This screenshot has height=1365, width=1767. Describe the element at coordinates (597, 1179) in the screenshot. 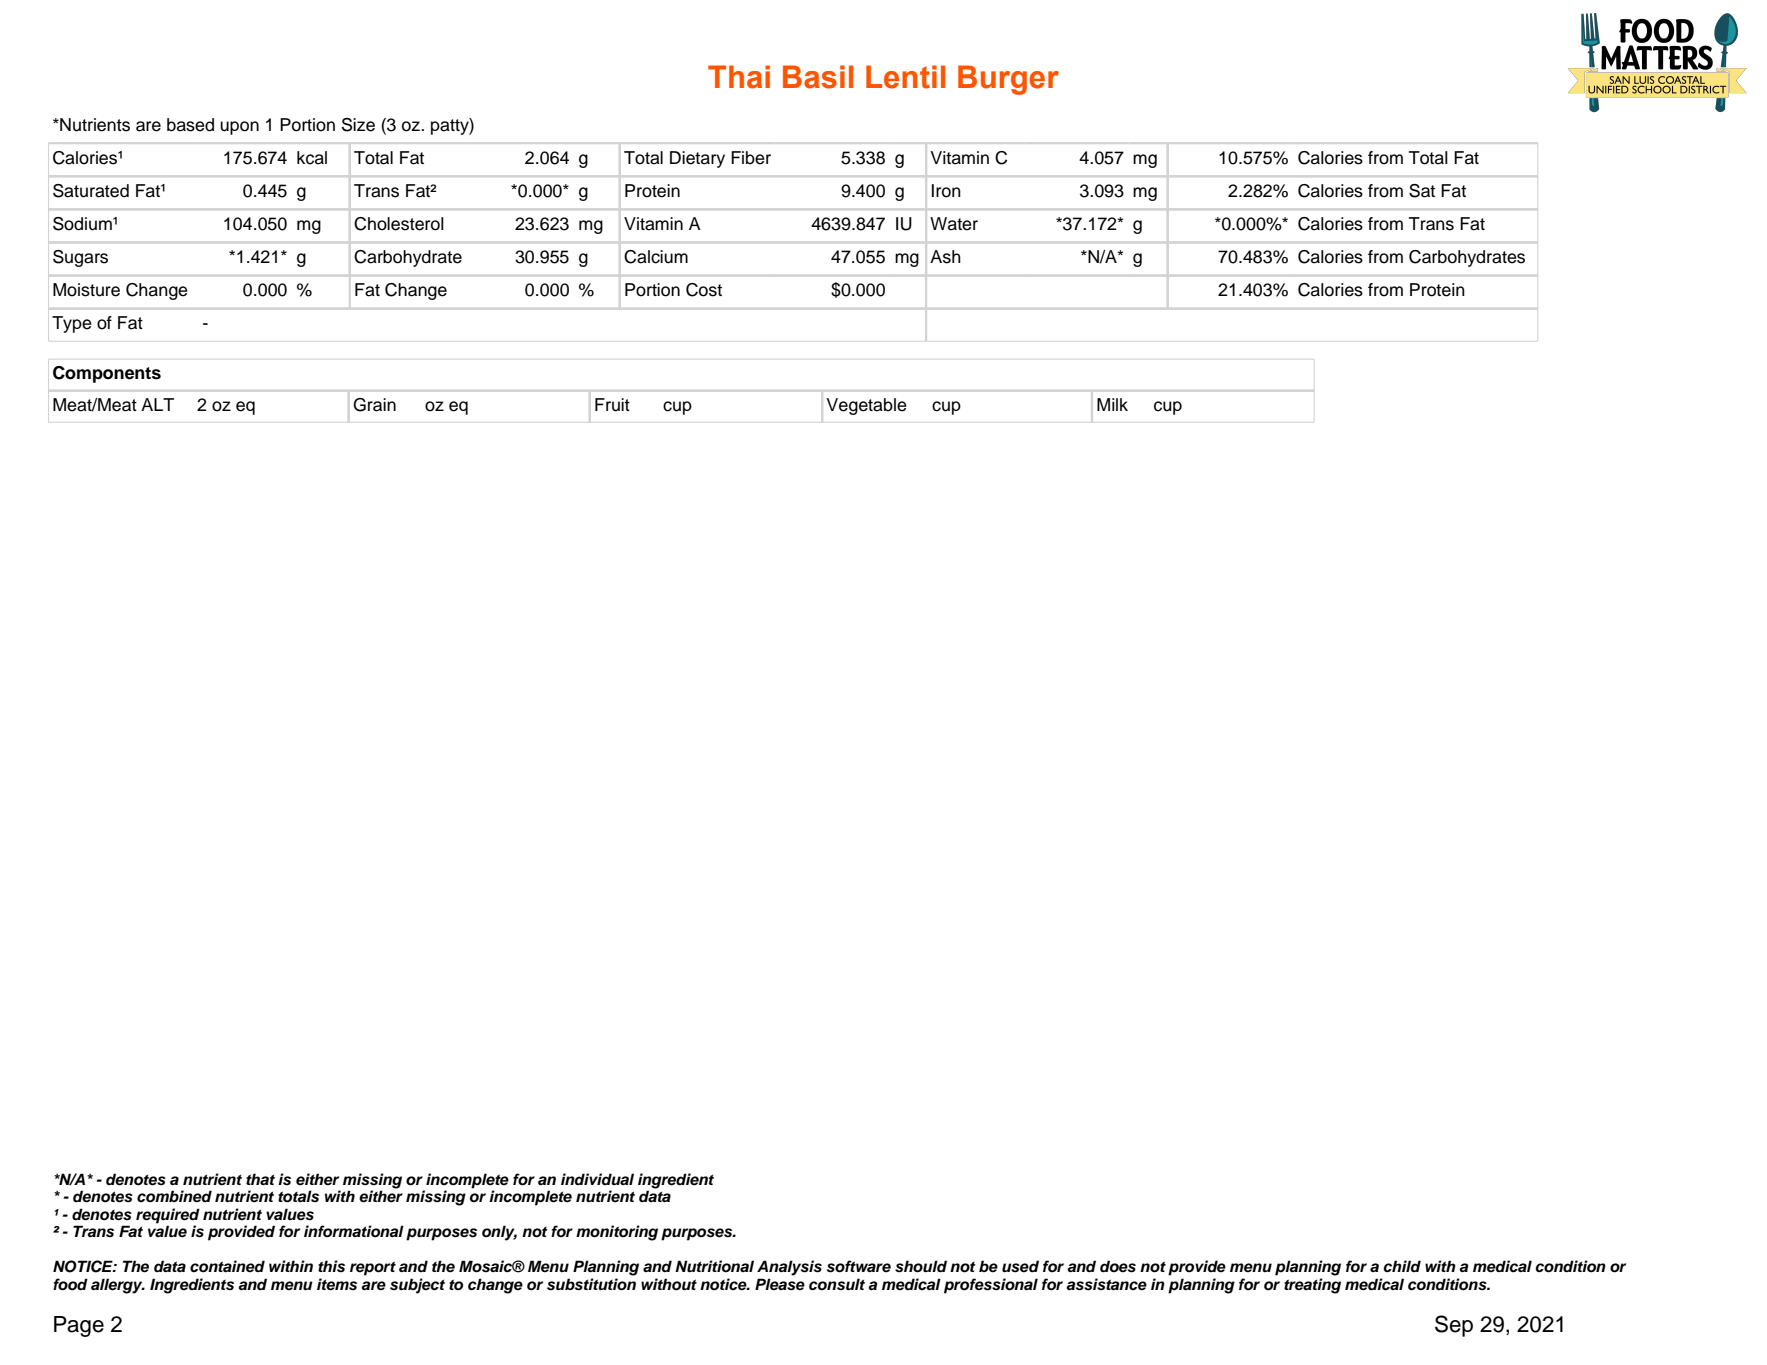

I see `individual` at that location.
